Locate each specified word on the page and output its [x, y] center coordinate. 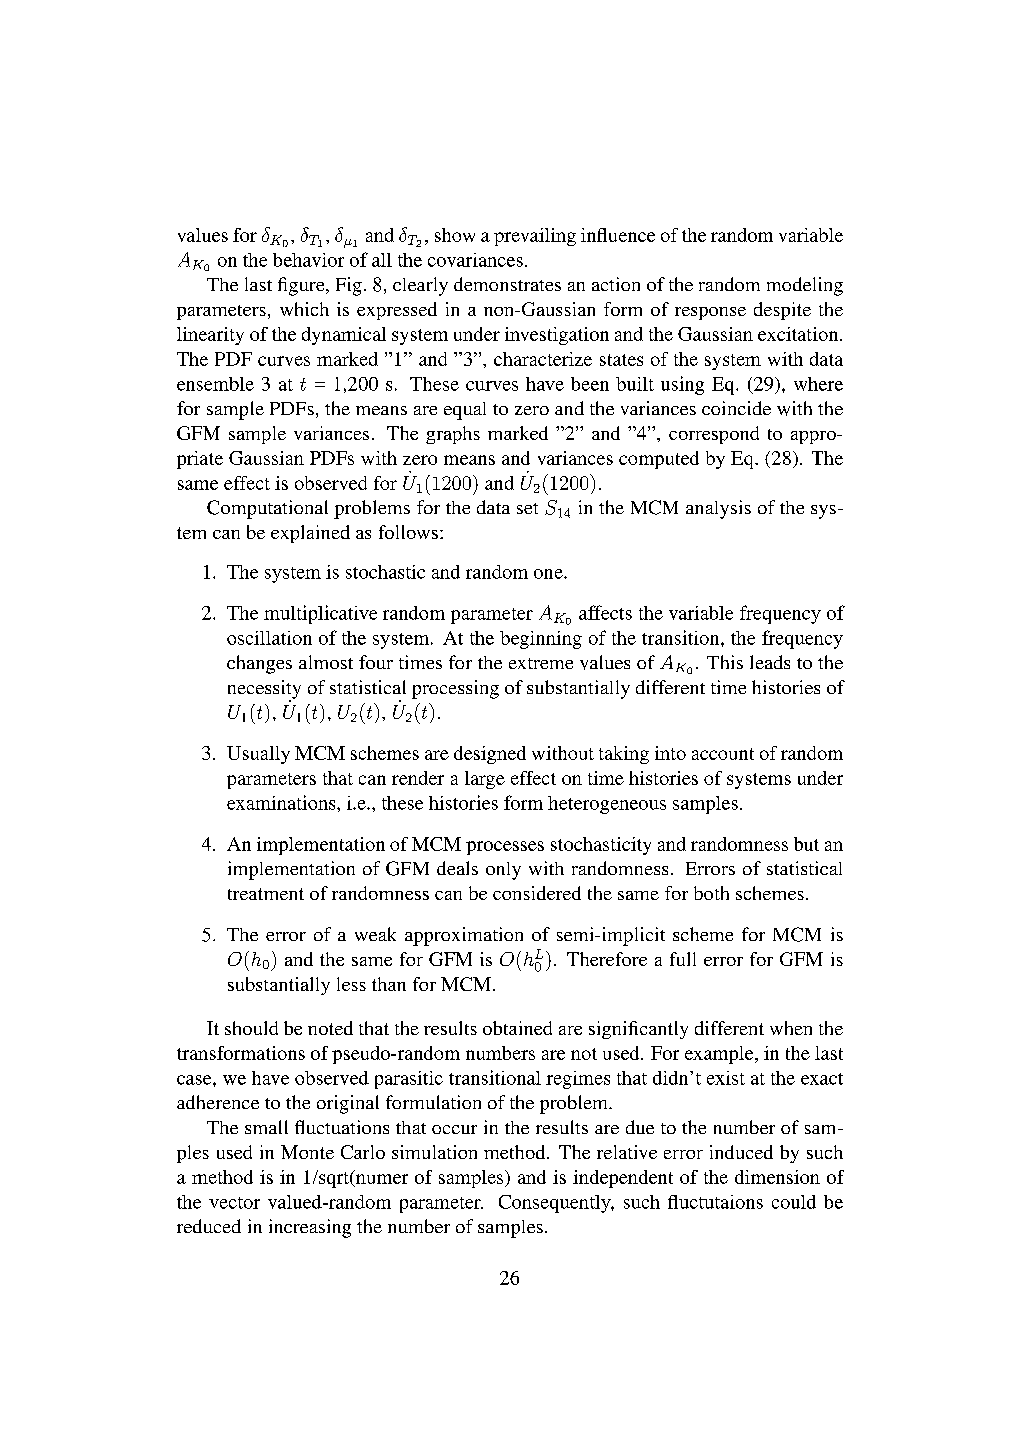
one [549, 574]
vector [234, 1203]
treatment [266, 894]
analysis [718, 509]
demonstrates [507, 284]
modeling [805, 286]
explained [310, 534]
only [503, 871]
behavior [308, 260]
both [711, 893]
